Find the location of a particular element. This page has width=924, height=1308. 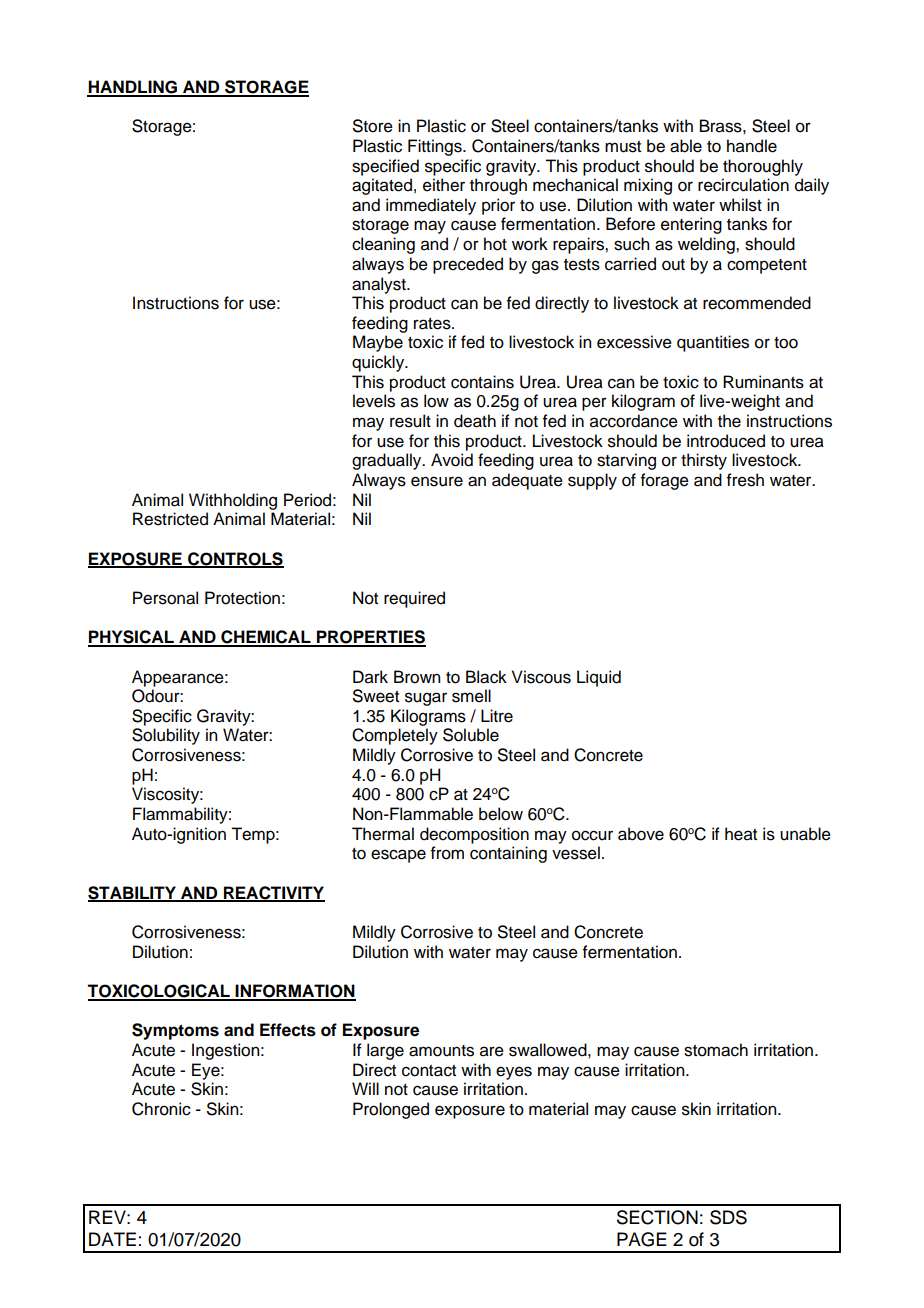

Restricted is located at coordinates (170, 519).
